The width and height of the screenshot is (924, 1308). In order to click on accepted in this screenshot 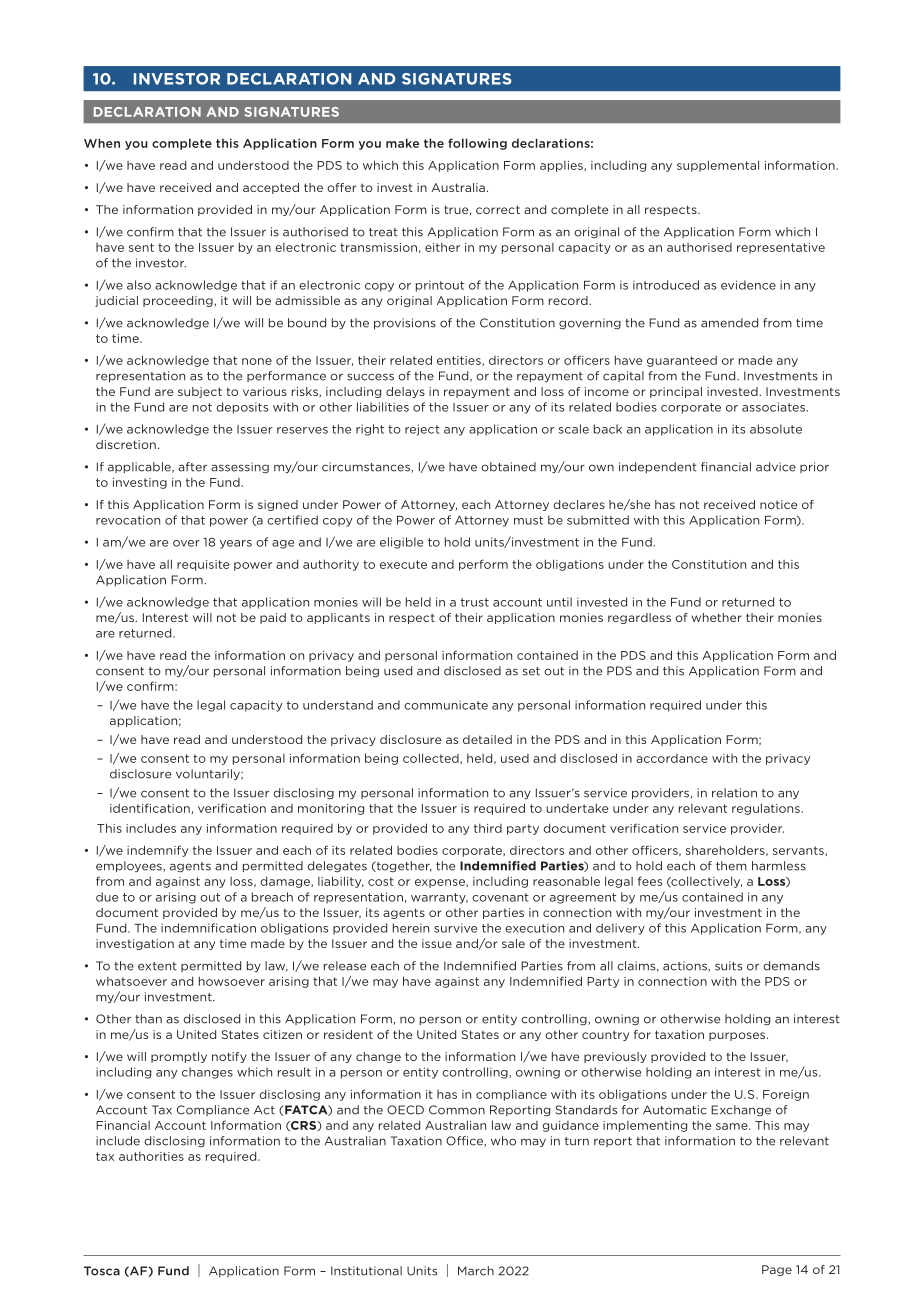, I will do `click(271, 188)`.
